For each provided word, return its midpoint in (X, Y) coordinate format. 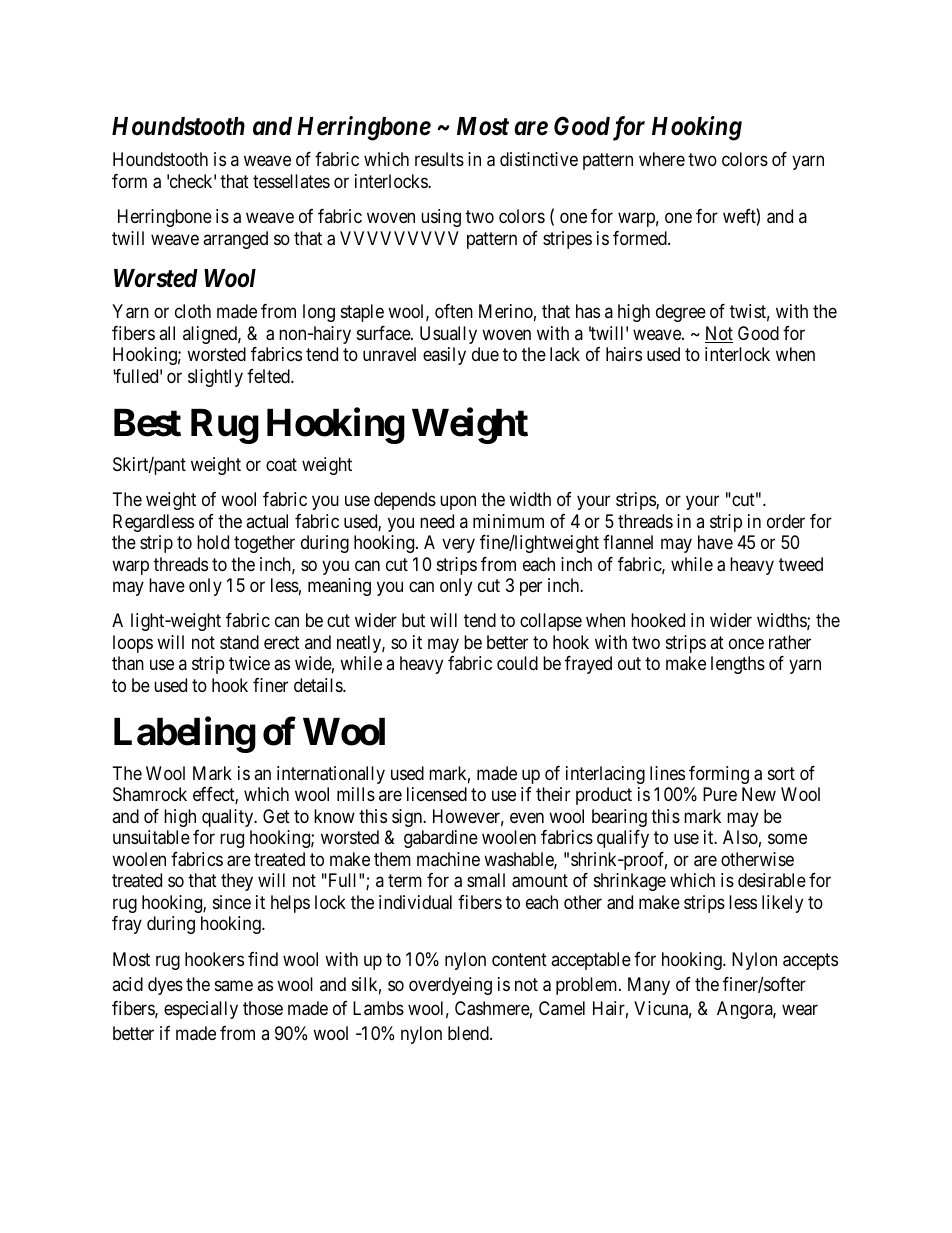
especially (201, 1010)
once (746, 643)
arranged (235, 240)
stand (239, 642)
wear (800, 1010)
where (662, 159)
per (531, 588)
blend (469, 1033)
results (439, 159)
